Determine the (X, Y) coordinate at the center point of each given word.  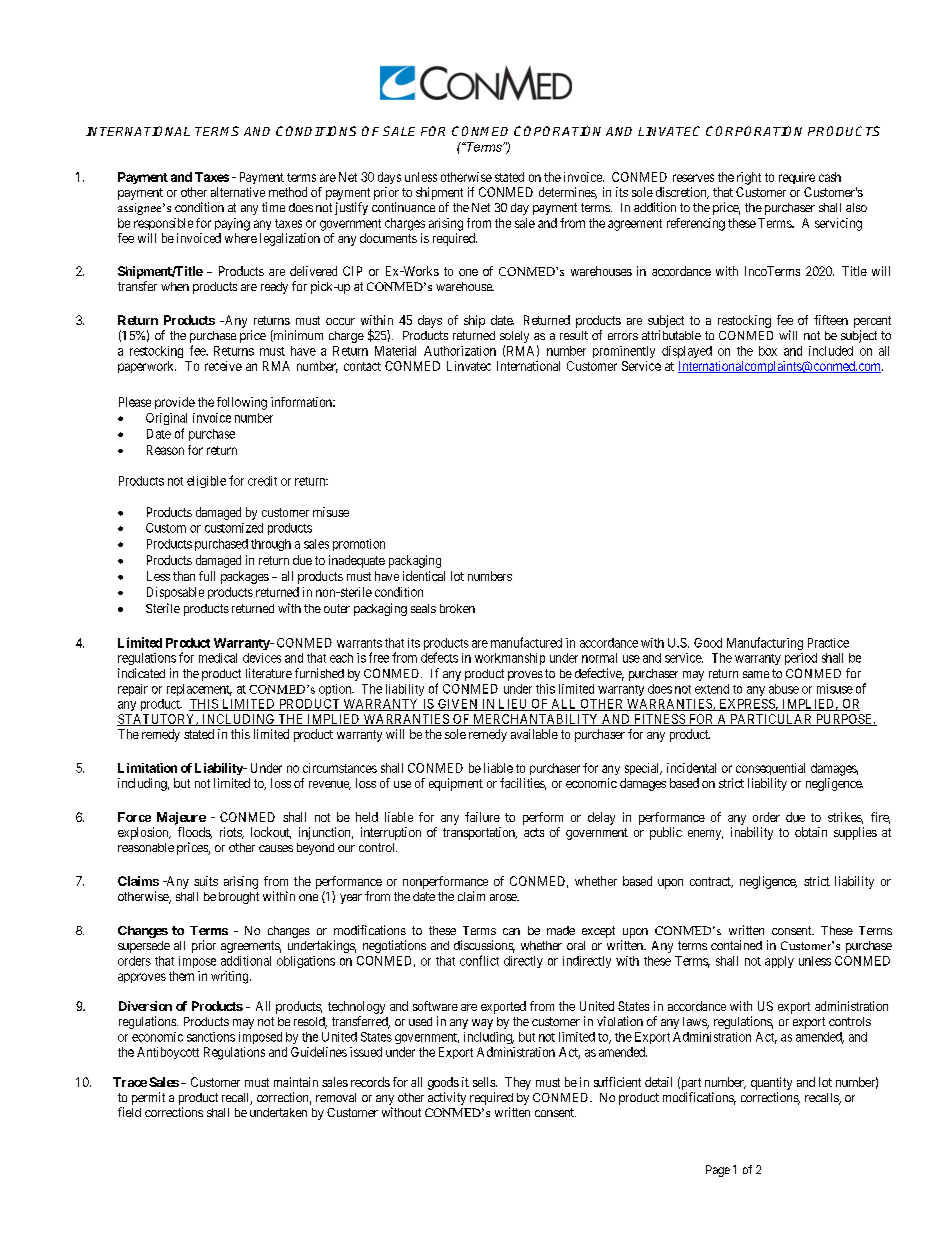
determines (568, 193)
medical (218, 658)
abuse (784, 689)
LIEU (513, 705)
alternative (238, 192)
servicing (838, 224)
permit (148, 1098)
